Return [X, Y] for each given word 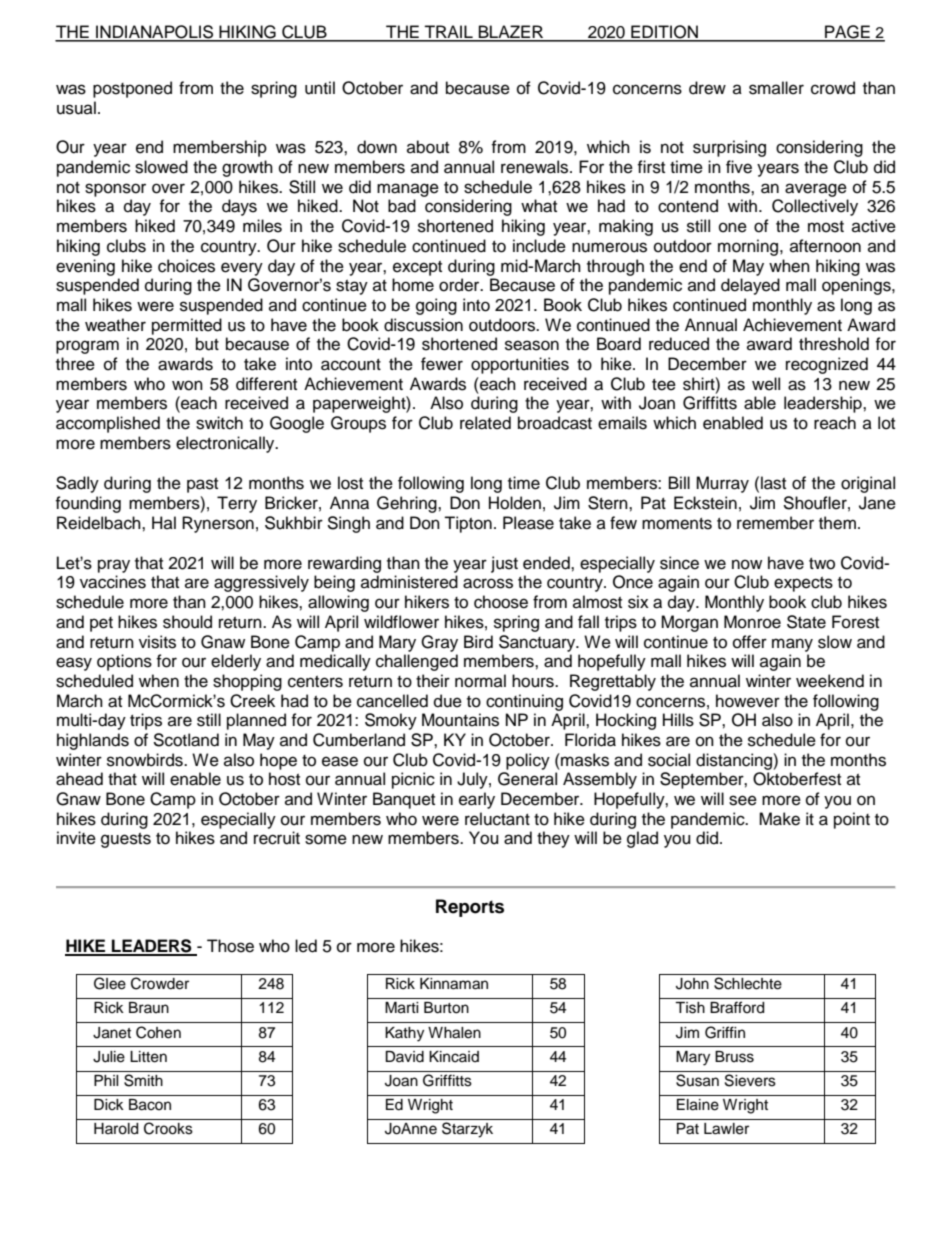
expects [803, 584]
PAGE [847, 33]
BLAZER [511, 33]
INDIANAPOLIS [154, 33]
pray [114, 566]
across [488, 583]
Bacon [150, 1105]
